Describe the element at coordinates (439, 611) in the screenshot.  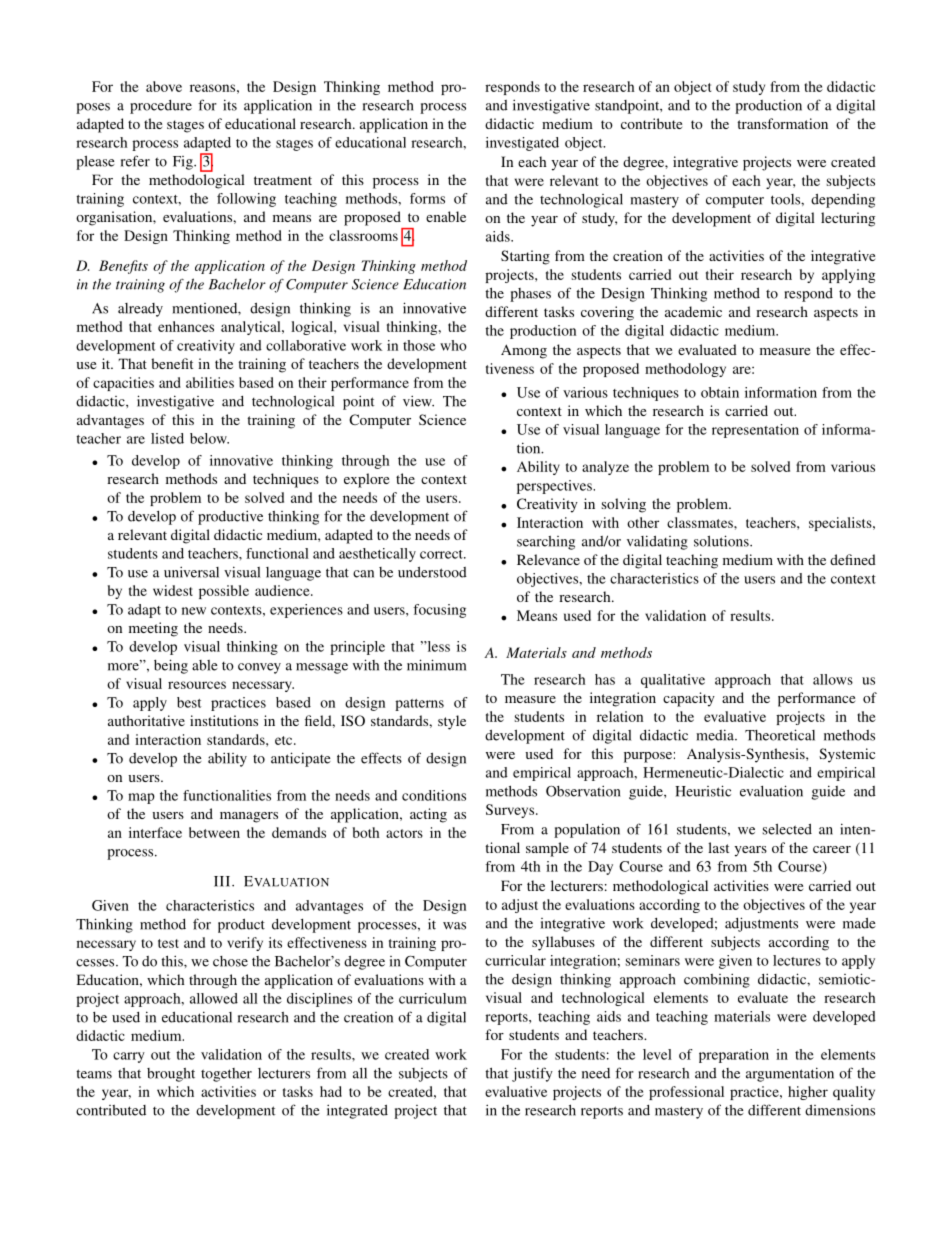
I see `focusing` at that location.
